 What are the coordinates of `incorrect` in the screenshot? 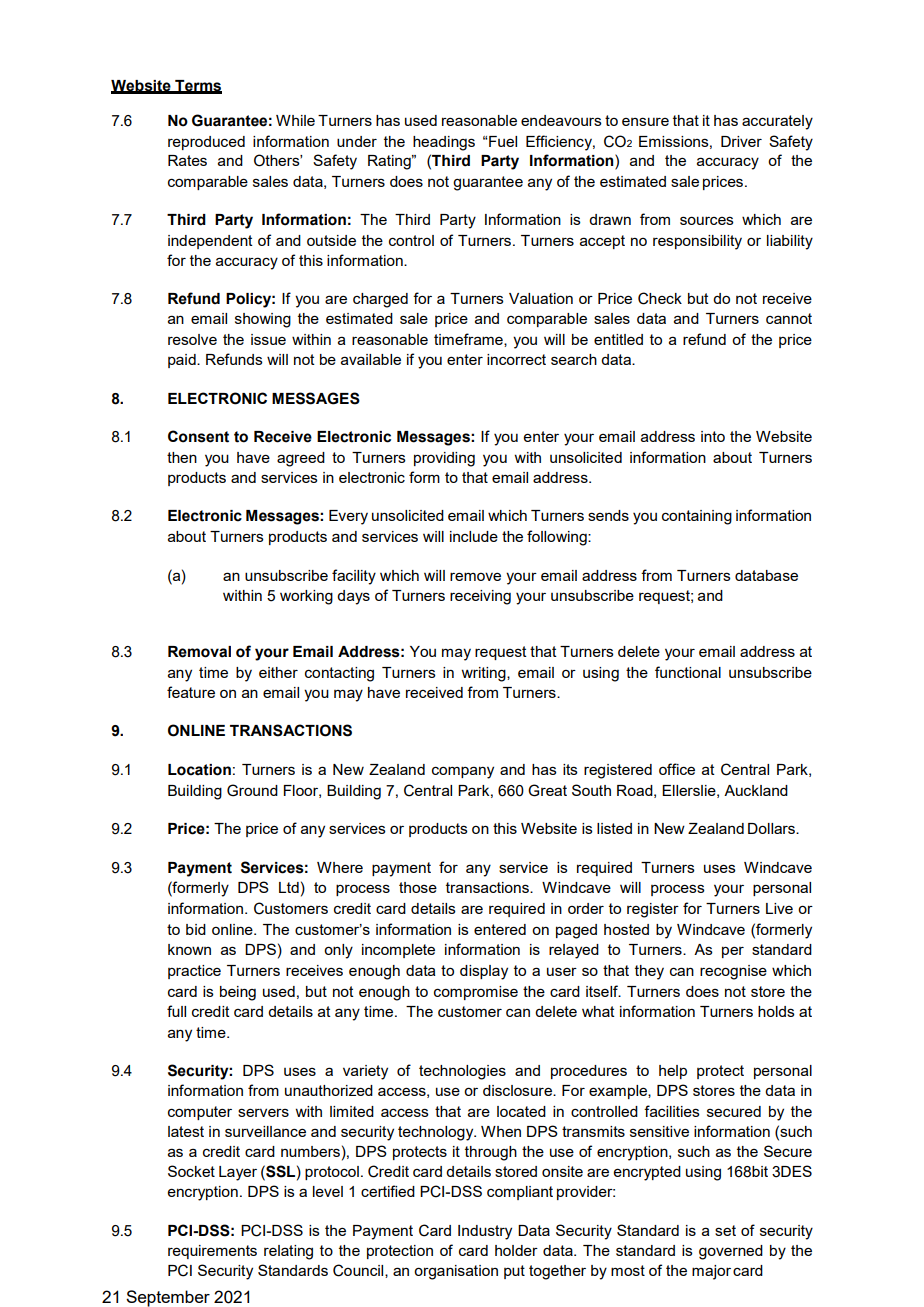 It's located at (516, 359).
